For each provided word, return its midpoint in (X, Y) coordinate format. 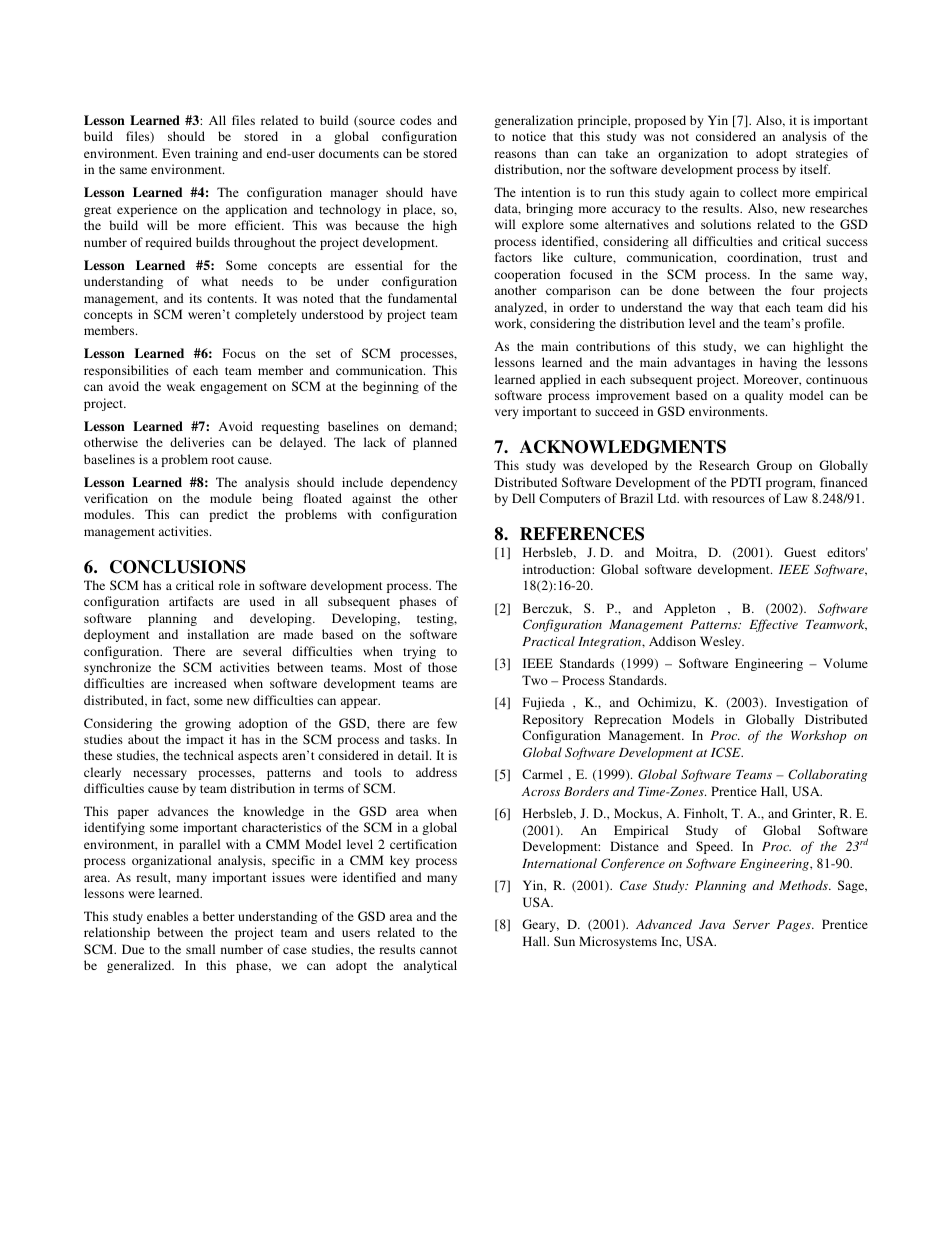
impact (205, 740)
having (778, 363)
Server (751, 924)
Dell (523, 498)
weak (181, 386)
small (200, 949)
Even (176, 153)
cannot (438, 950)
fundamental (422, 298)
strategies (822, 154)
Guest (800, 552)
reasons (515, 154)
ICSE (727, 752)
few (447, 723)
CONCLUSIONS (178, 567)
